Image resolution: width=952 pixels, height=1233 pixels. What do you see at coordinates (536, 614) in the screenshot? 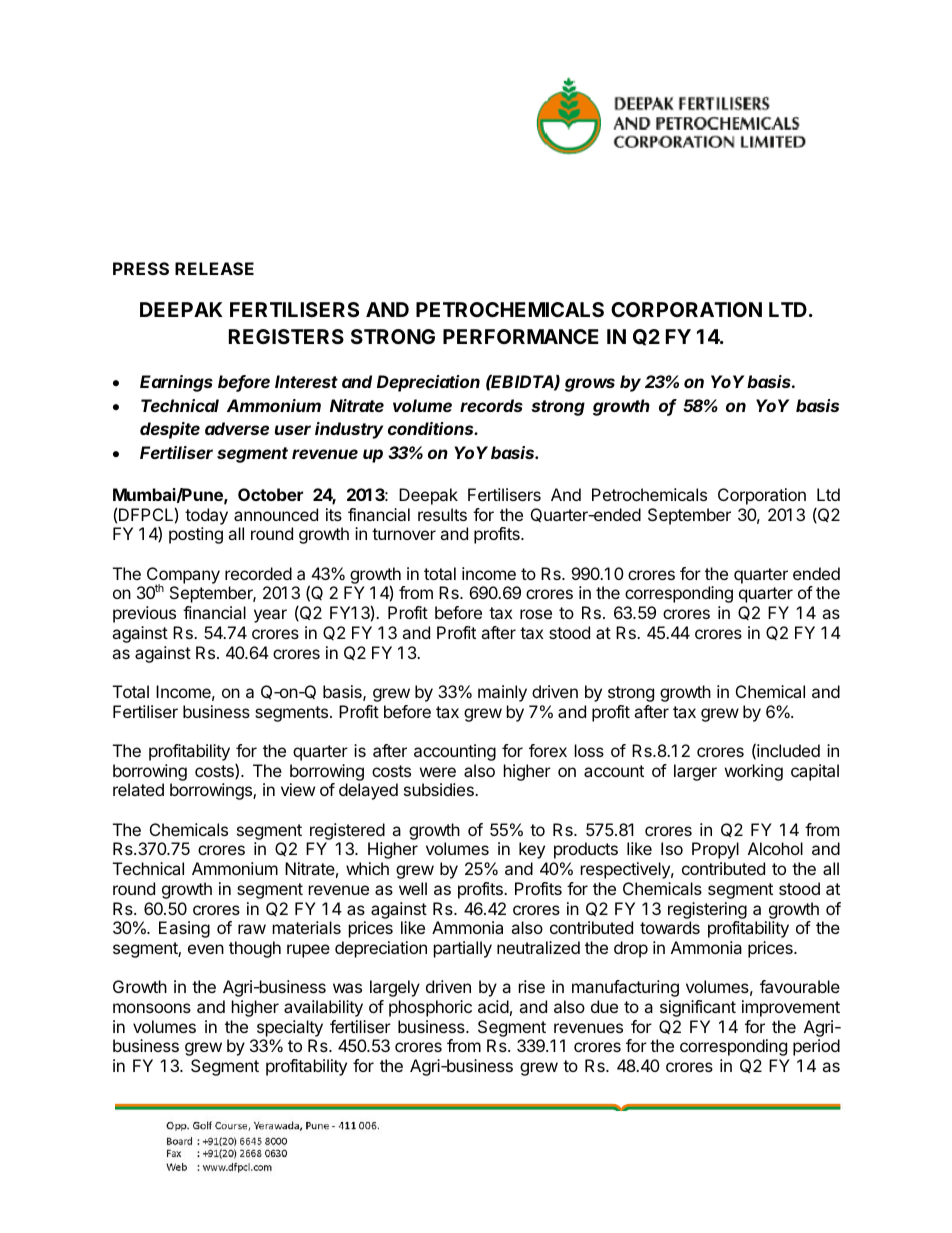
I see `rose` at bounding box center [536, 614].
